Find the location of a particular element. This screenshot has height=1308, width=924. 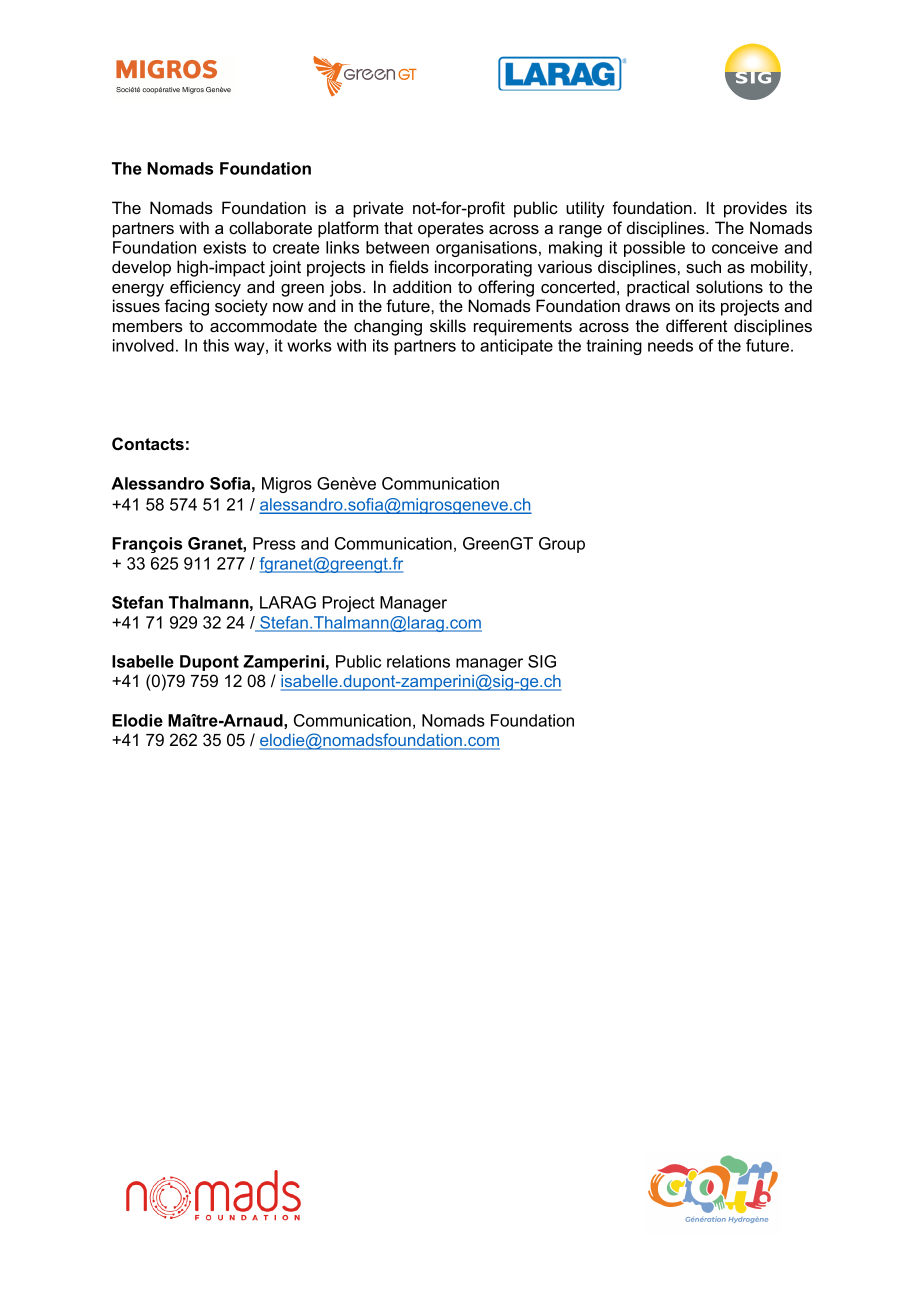

Press is located at coordinates (274, 543).
